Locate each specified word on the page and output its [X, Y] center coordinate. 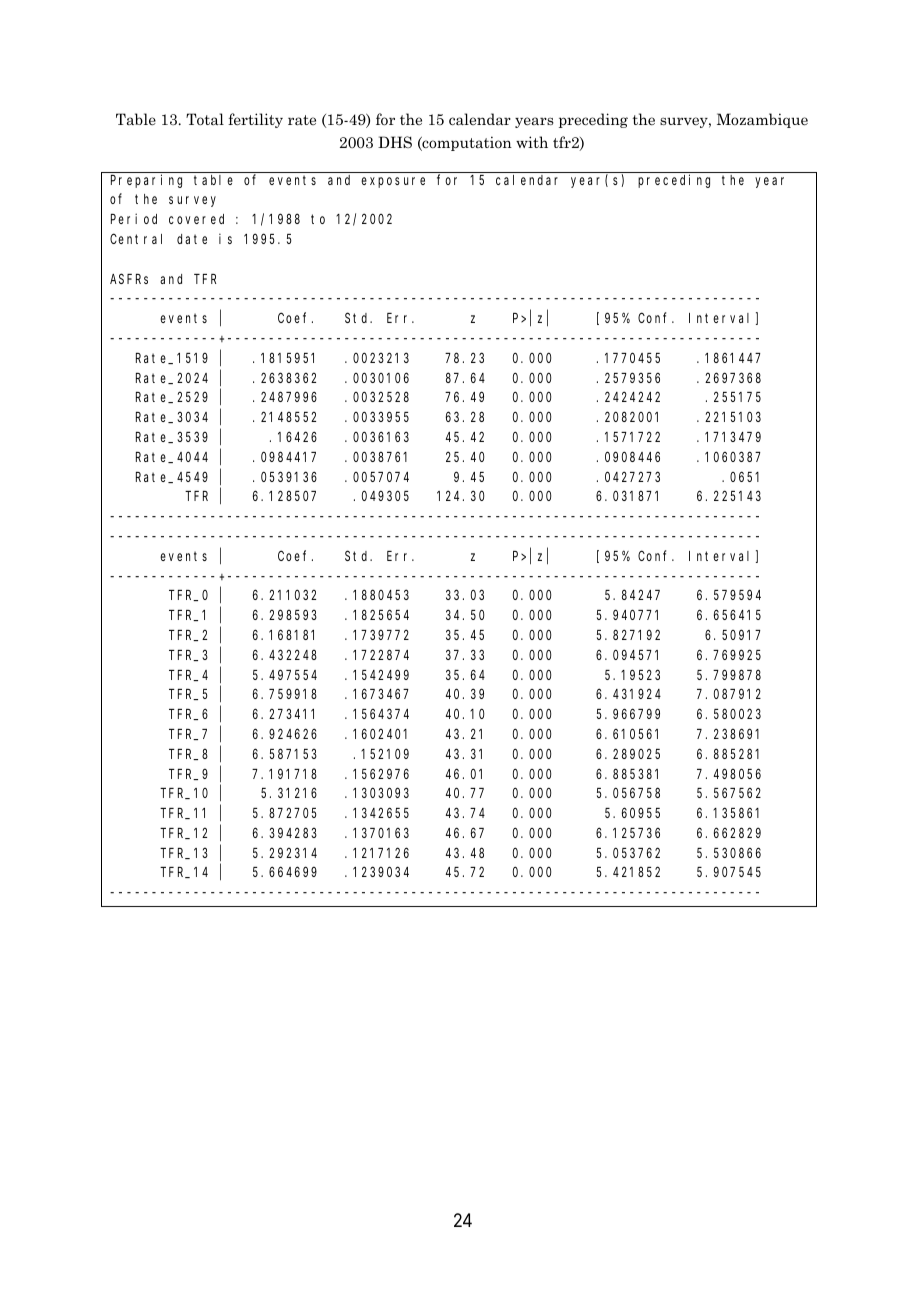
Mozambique [762, 120]
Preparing [146, 181]
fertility [255, 120]
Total [205, 119]
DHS [395, 142]
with [532, 142]
